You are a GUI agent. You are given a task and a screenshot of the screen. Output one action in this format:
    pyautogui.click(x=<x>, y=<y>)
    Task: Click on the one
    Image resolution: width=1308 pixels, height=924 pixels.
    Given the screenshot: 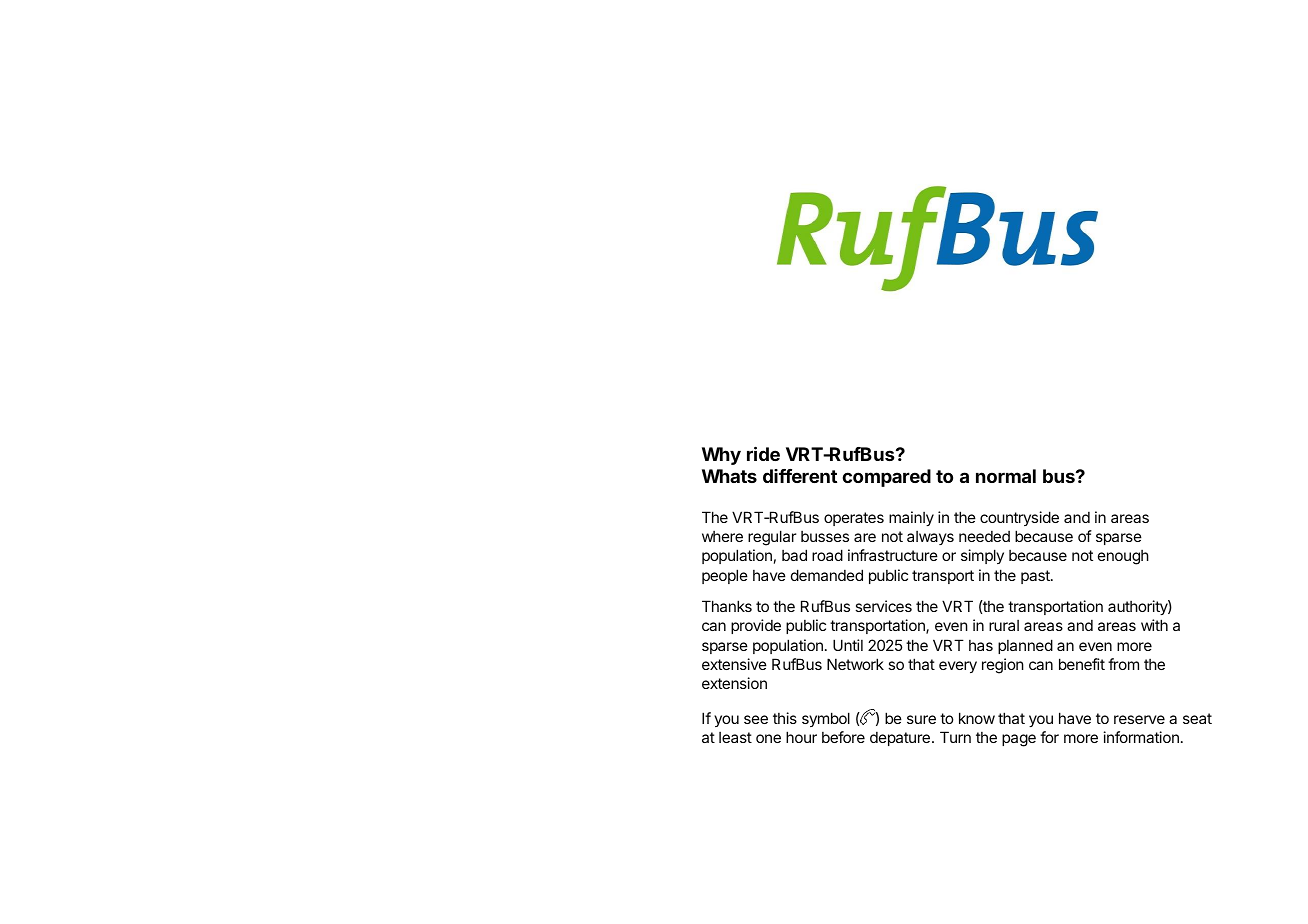 What is the action you would take?
    pyautogui.click(x=768, y=738)
